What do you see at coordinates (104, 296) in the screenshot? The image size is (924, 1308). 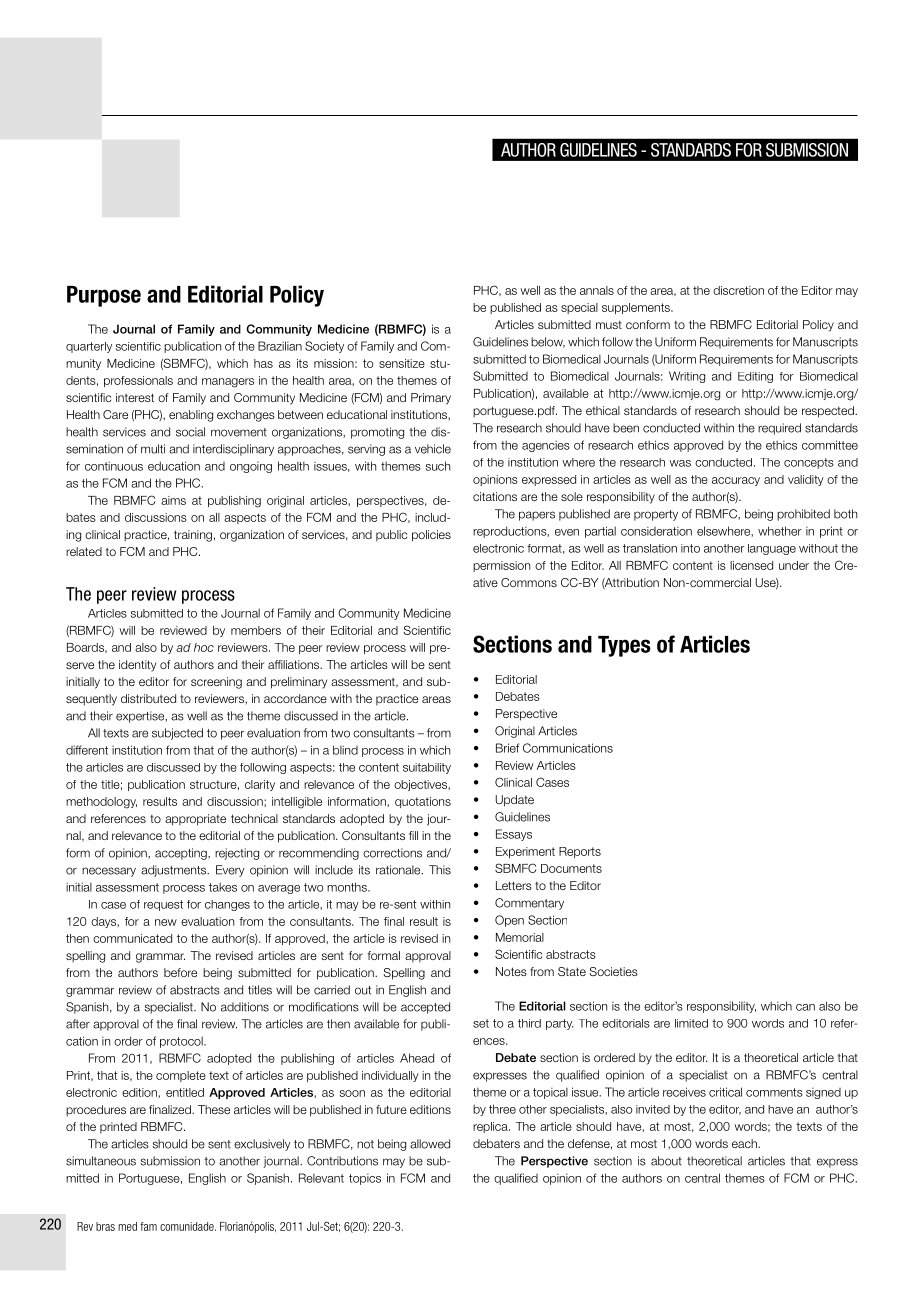 I see `Purpose` at bounding box center [104, 296].
